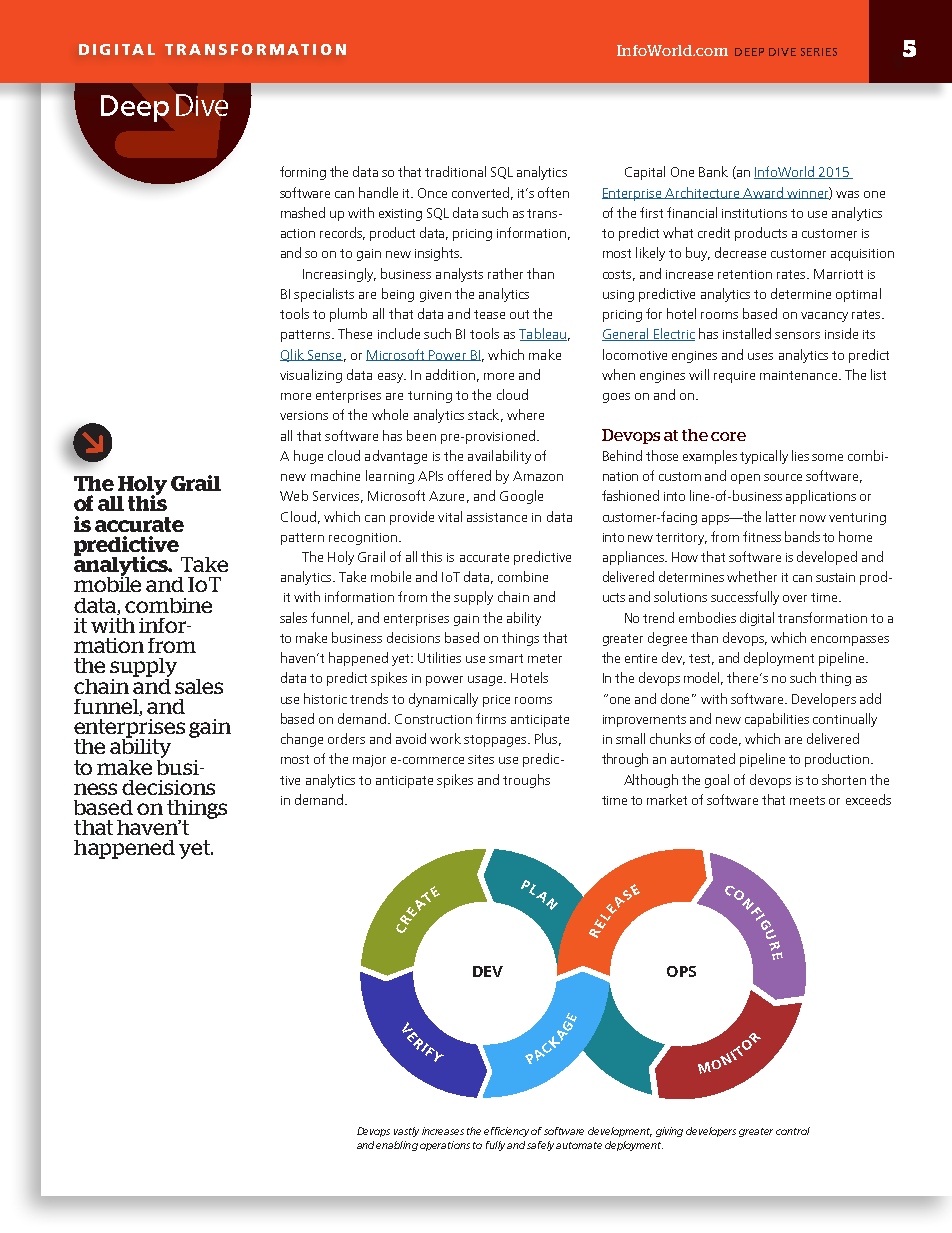  What do you see at coordinates (526, 781) in the screenshot?
I see `troughs` at bounding box center [526, 781].
